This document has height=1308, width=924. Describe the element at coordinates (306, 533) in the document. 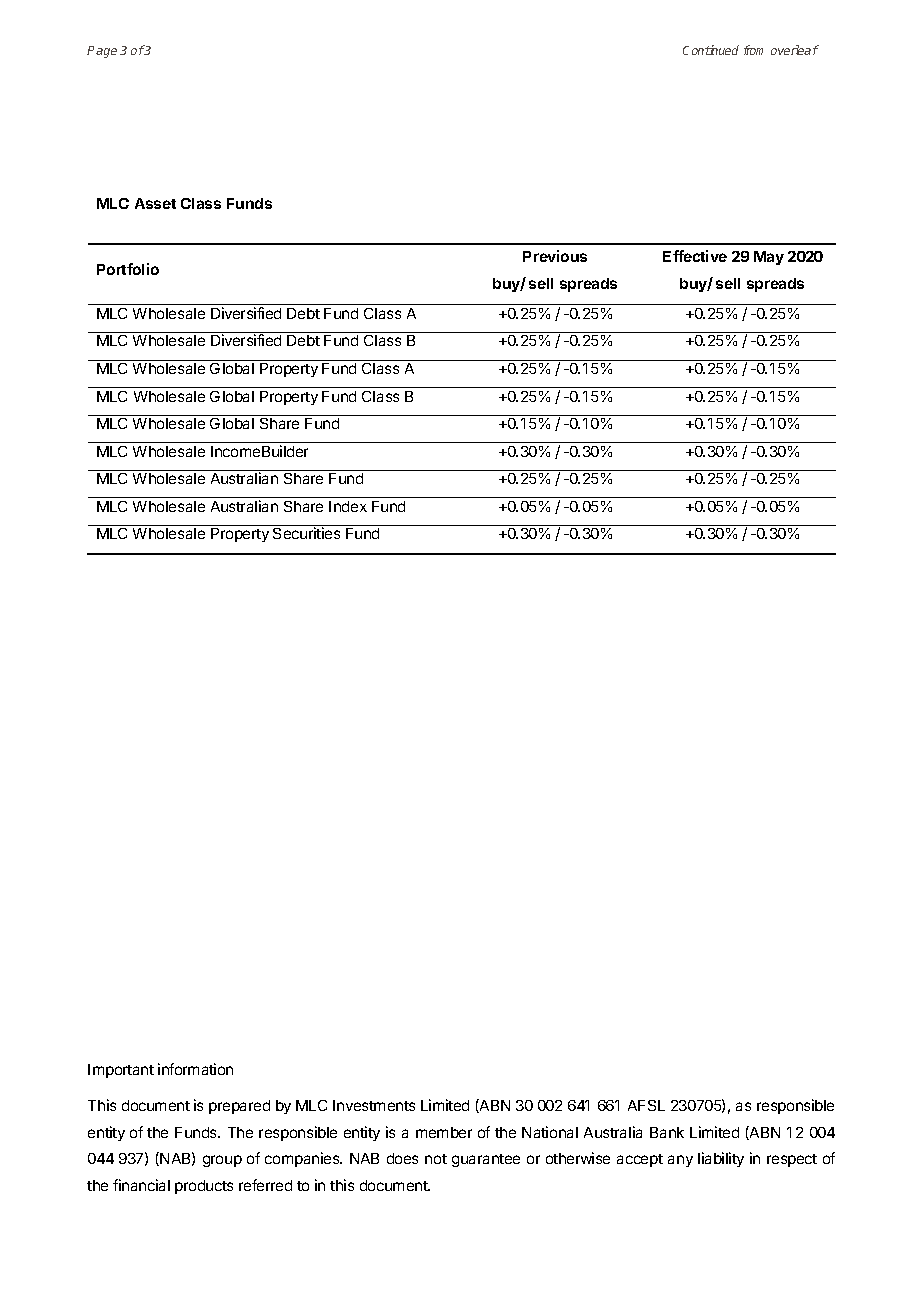

I see `Securities` at that location.
